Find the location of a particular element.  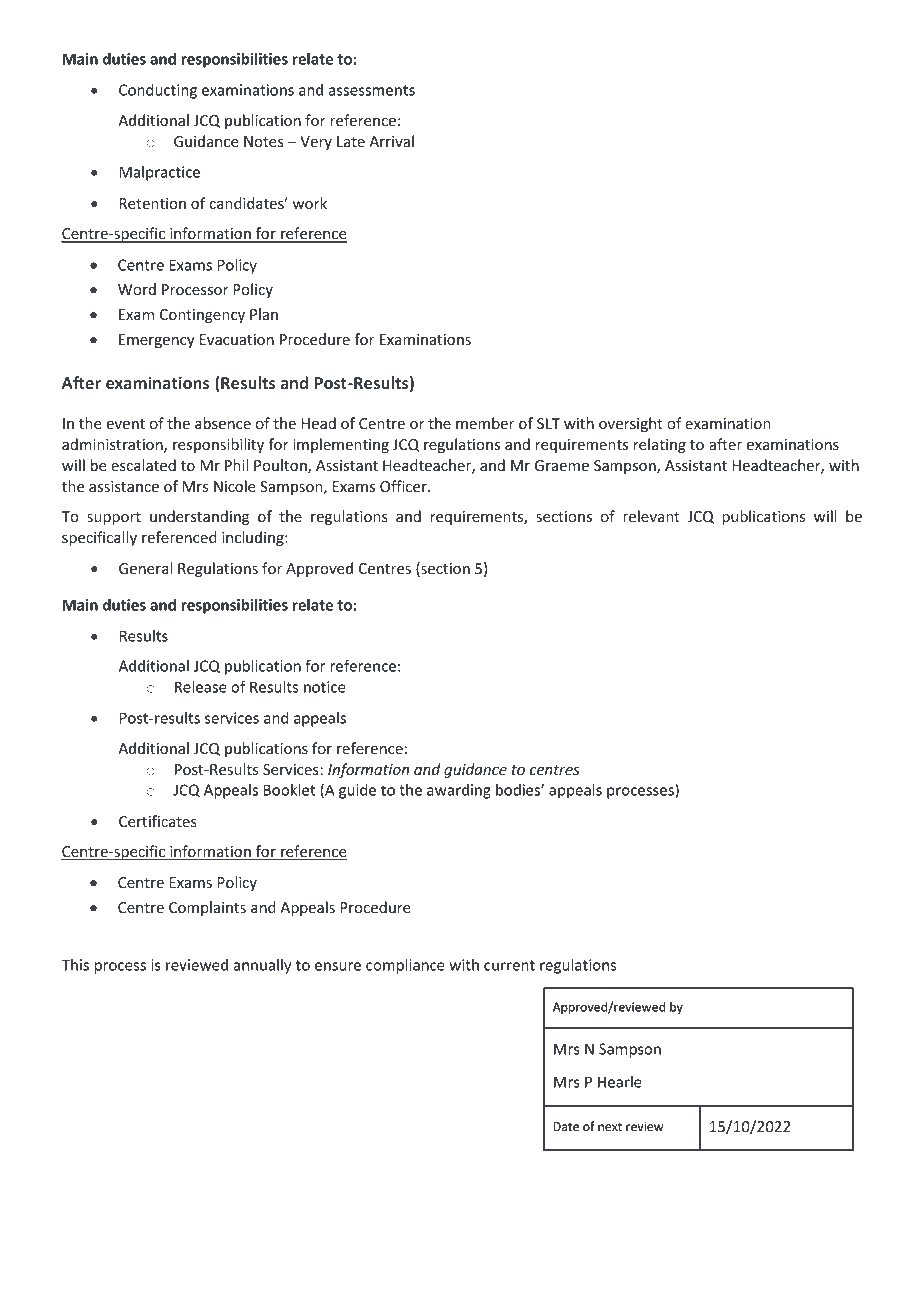

Complaints is located at coordinates (207, 908).
